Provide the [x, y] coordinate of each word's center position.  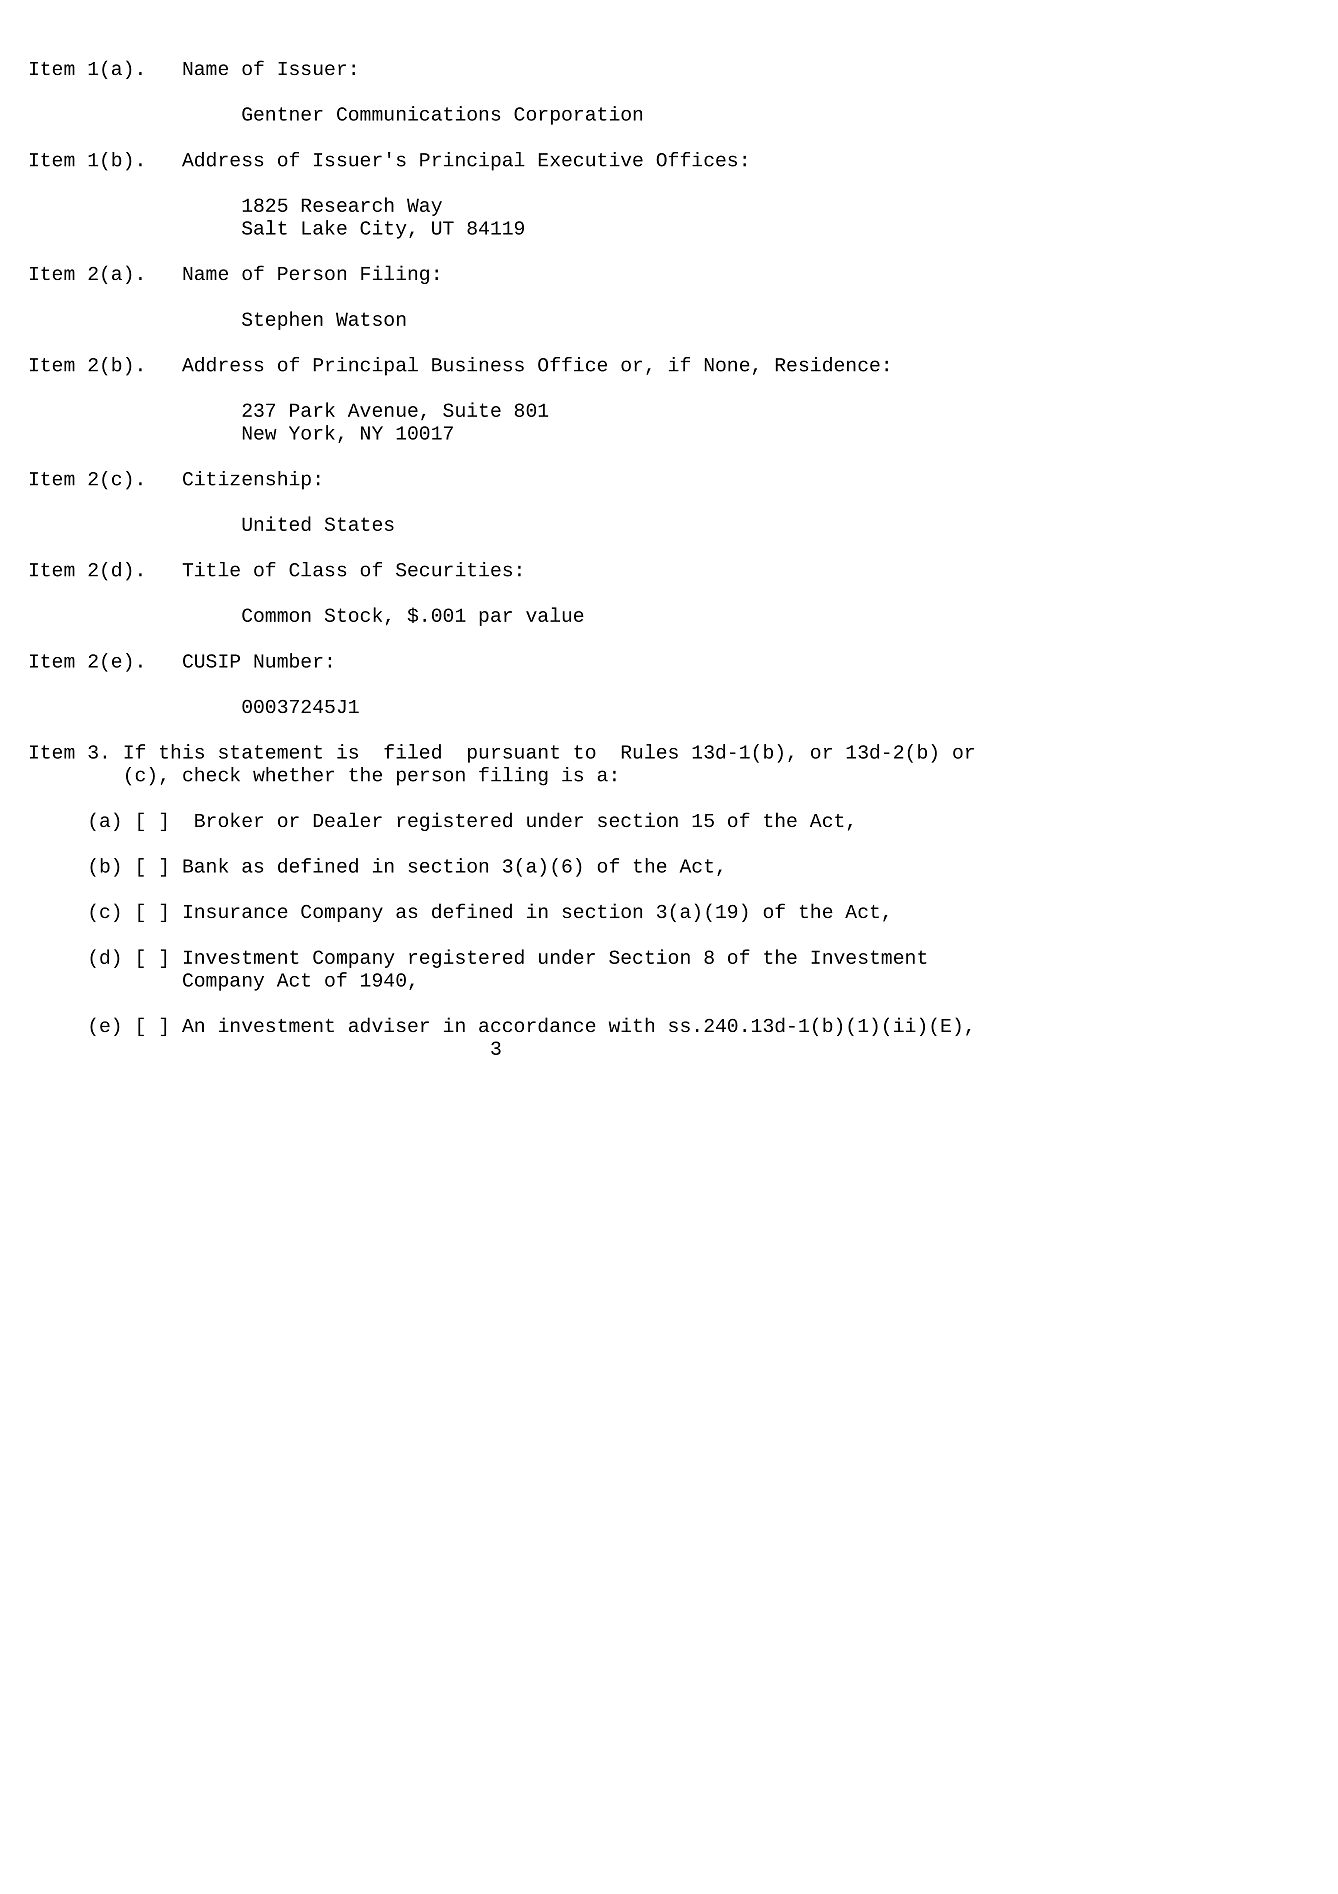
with [631, 1024]
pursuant [513, 754]
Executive [591, 159]
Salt [264, 227]
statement [270, 752]
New [260, 433]
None [727, 365]
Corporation [578, 115]
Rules [650, 751]
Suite [472, 409]
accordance [537, 1025]
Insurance [236, 911]
